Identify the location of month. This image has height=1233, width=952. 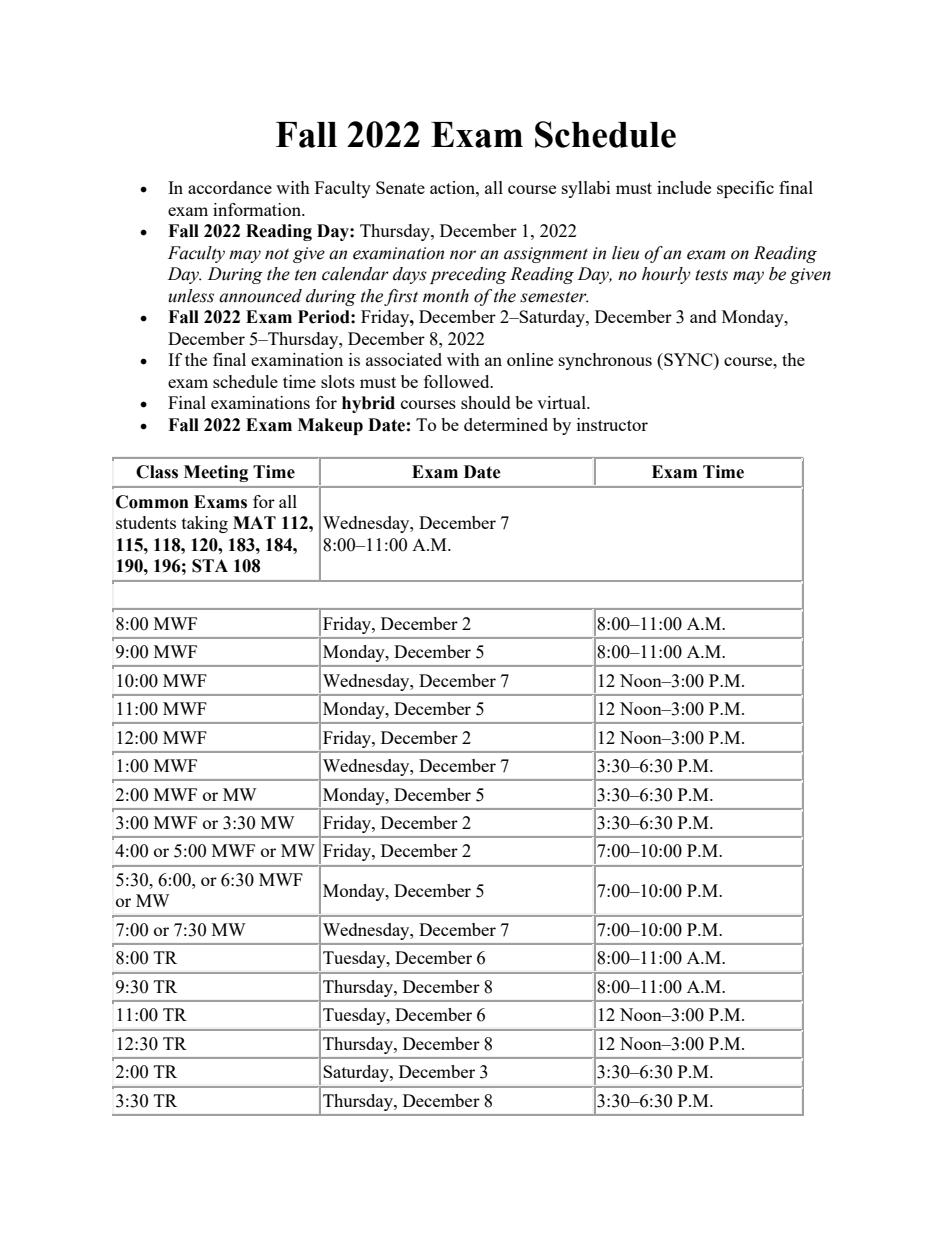
(446, 296).
